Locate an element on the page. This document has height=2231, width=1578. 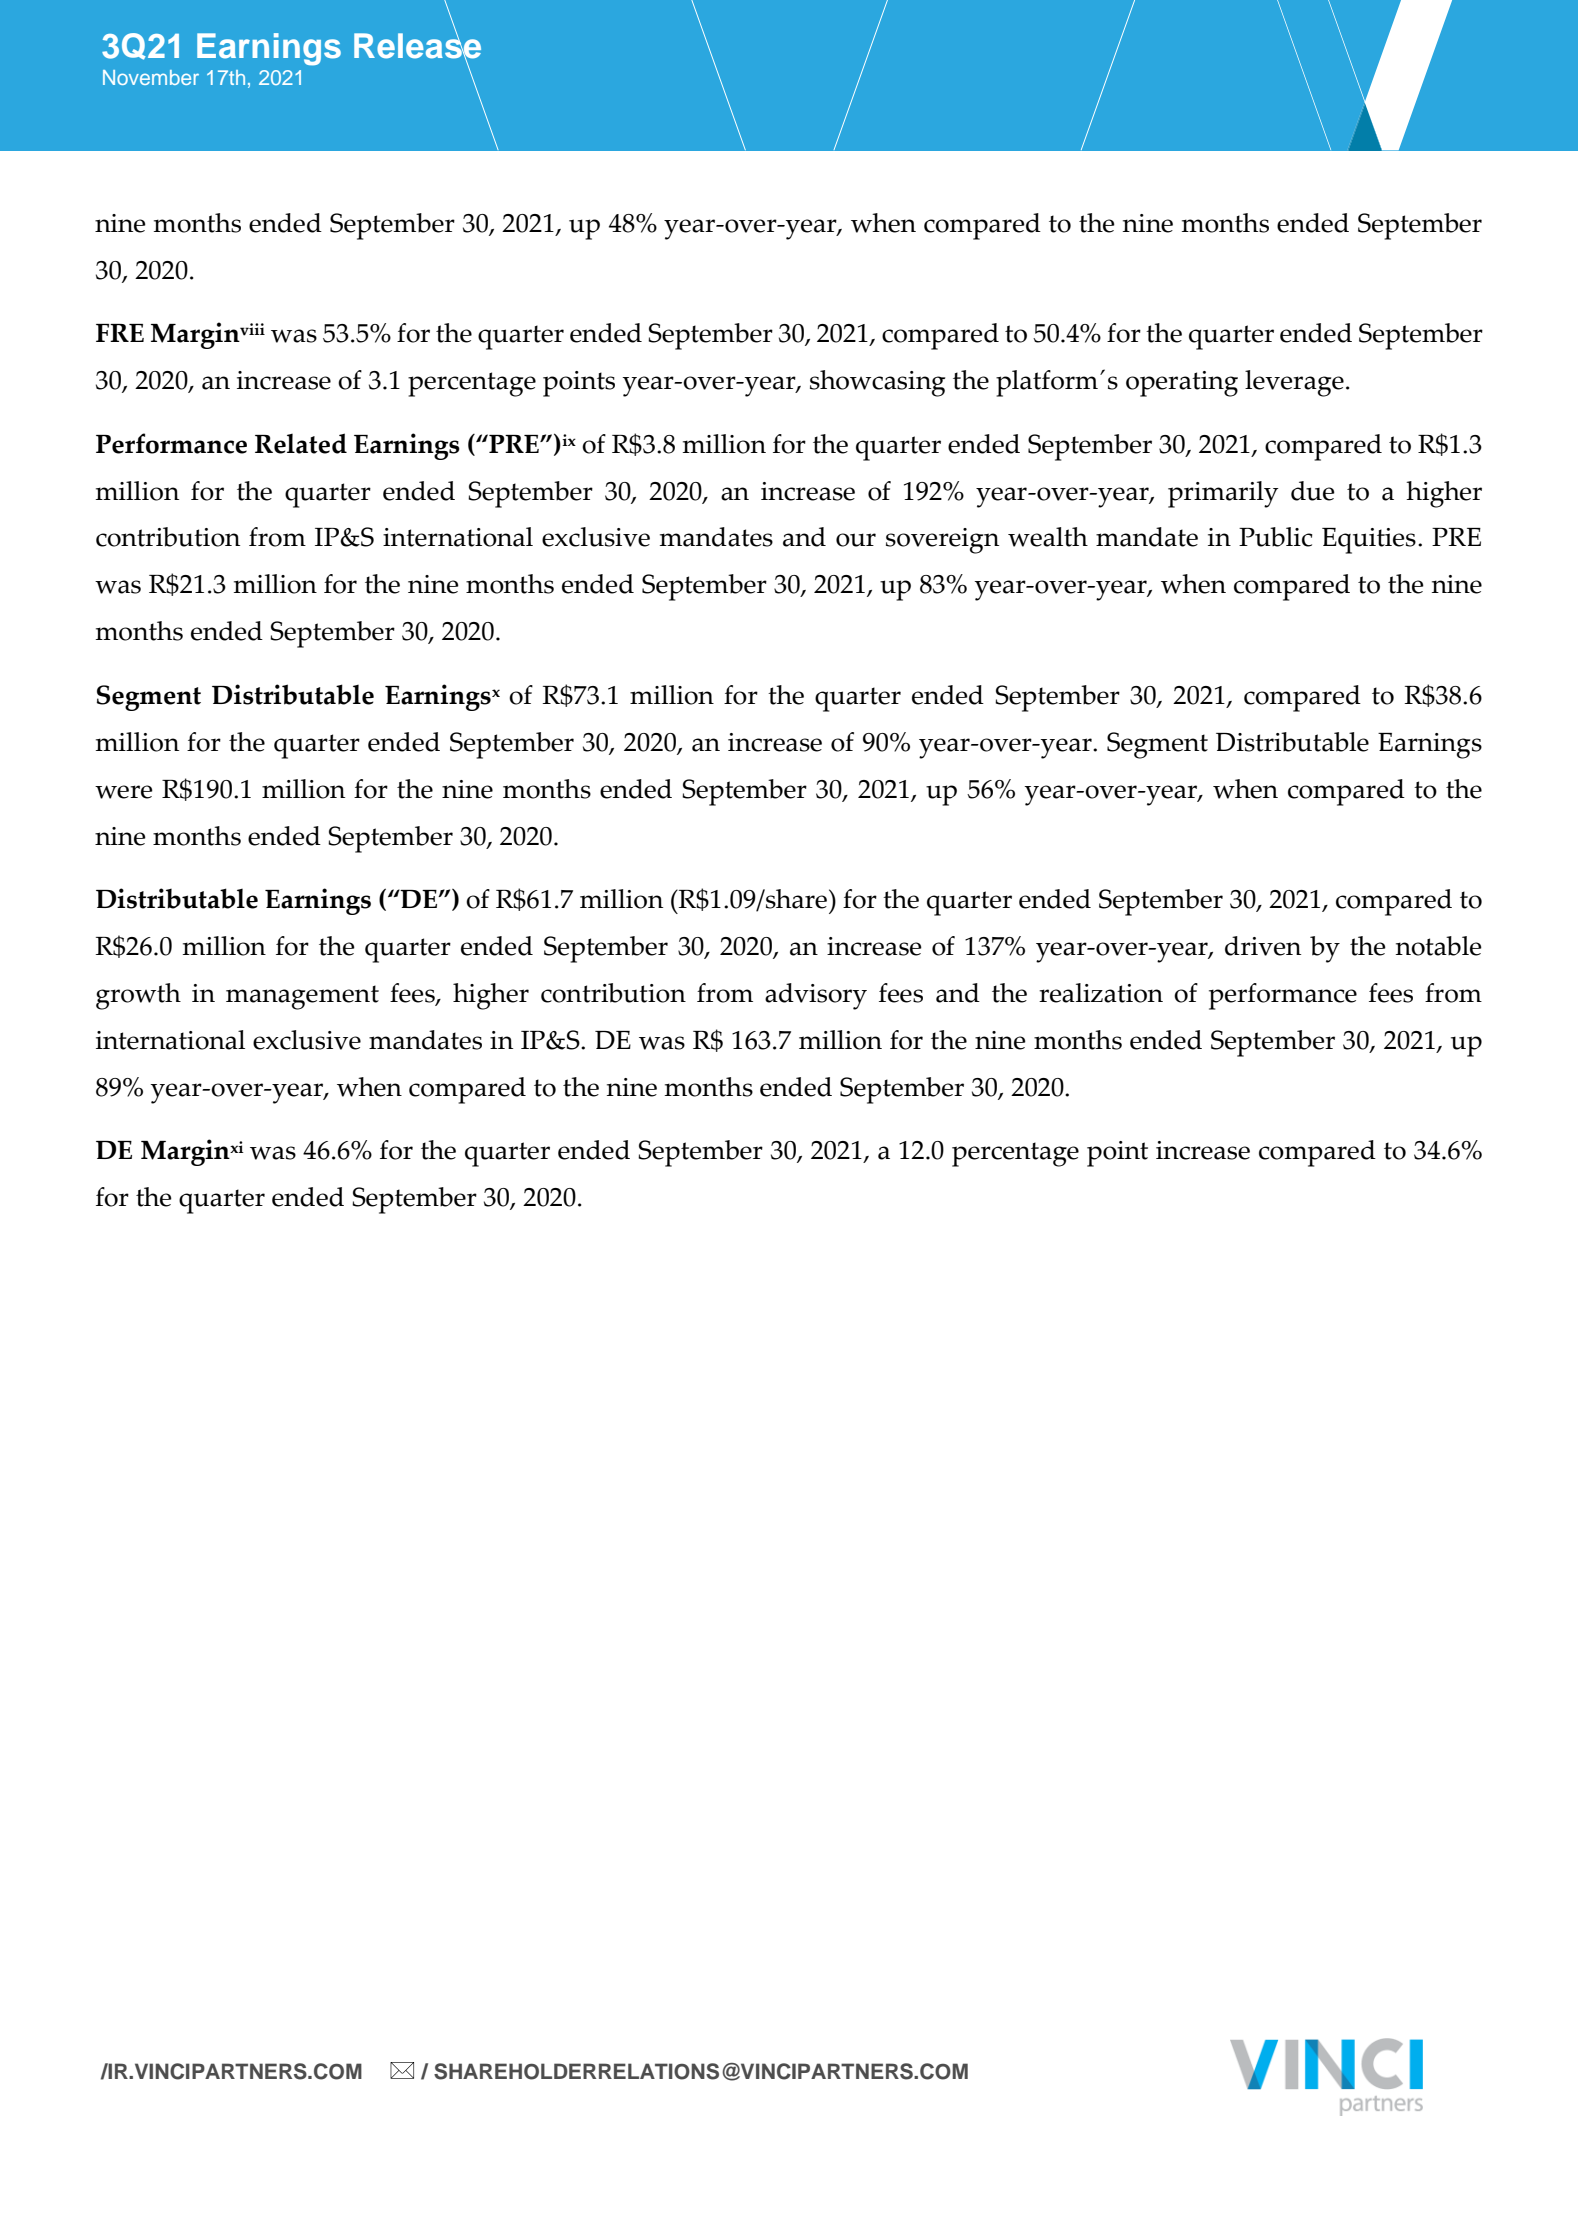
November is located at coordinates (151, 77).
